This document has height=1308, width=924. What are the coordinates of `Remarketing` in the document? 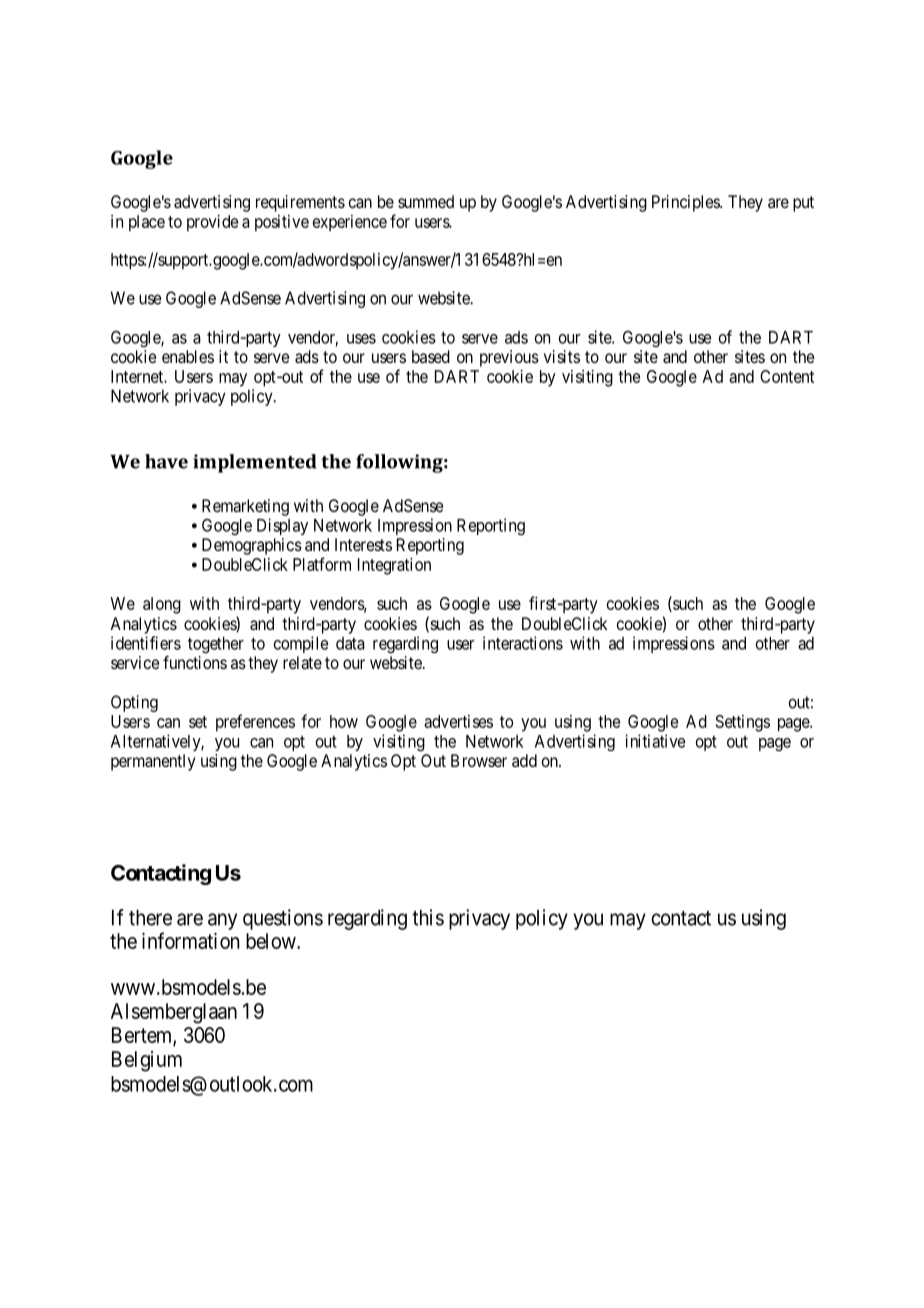 It's located at (245, 507).
